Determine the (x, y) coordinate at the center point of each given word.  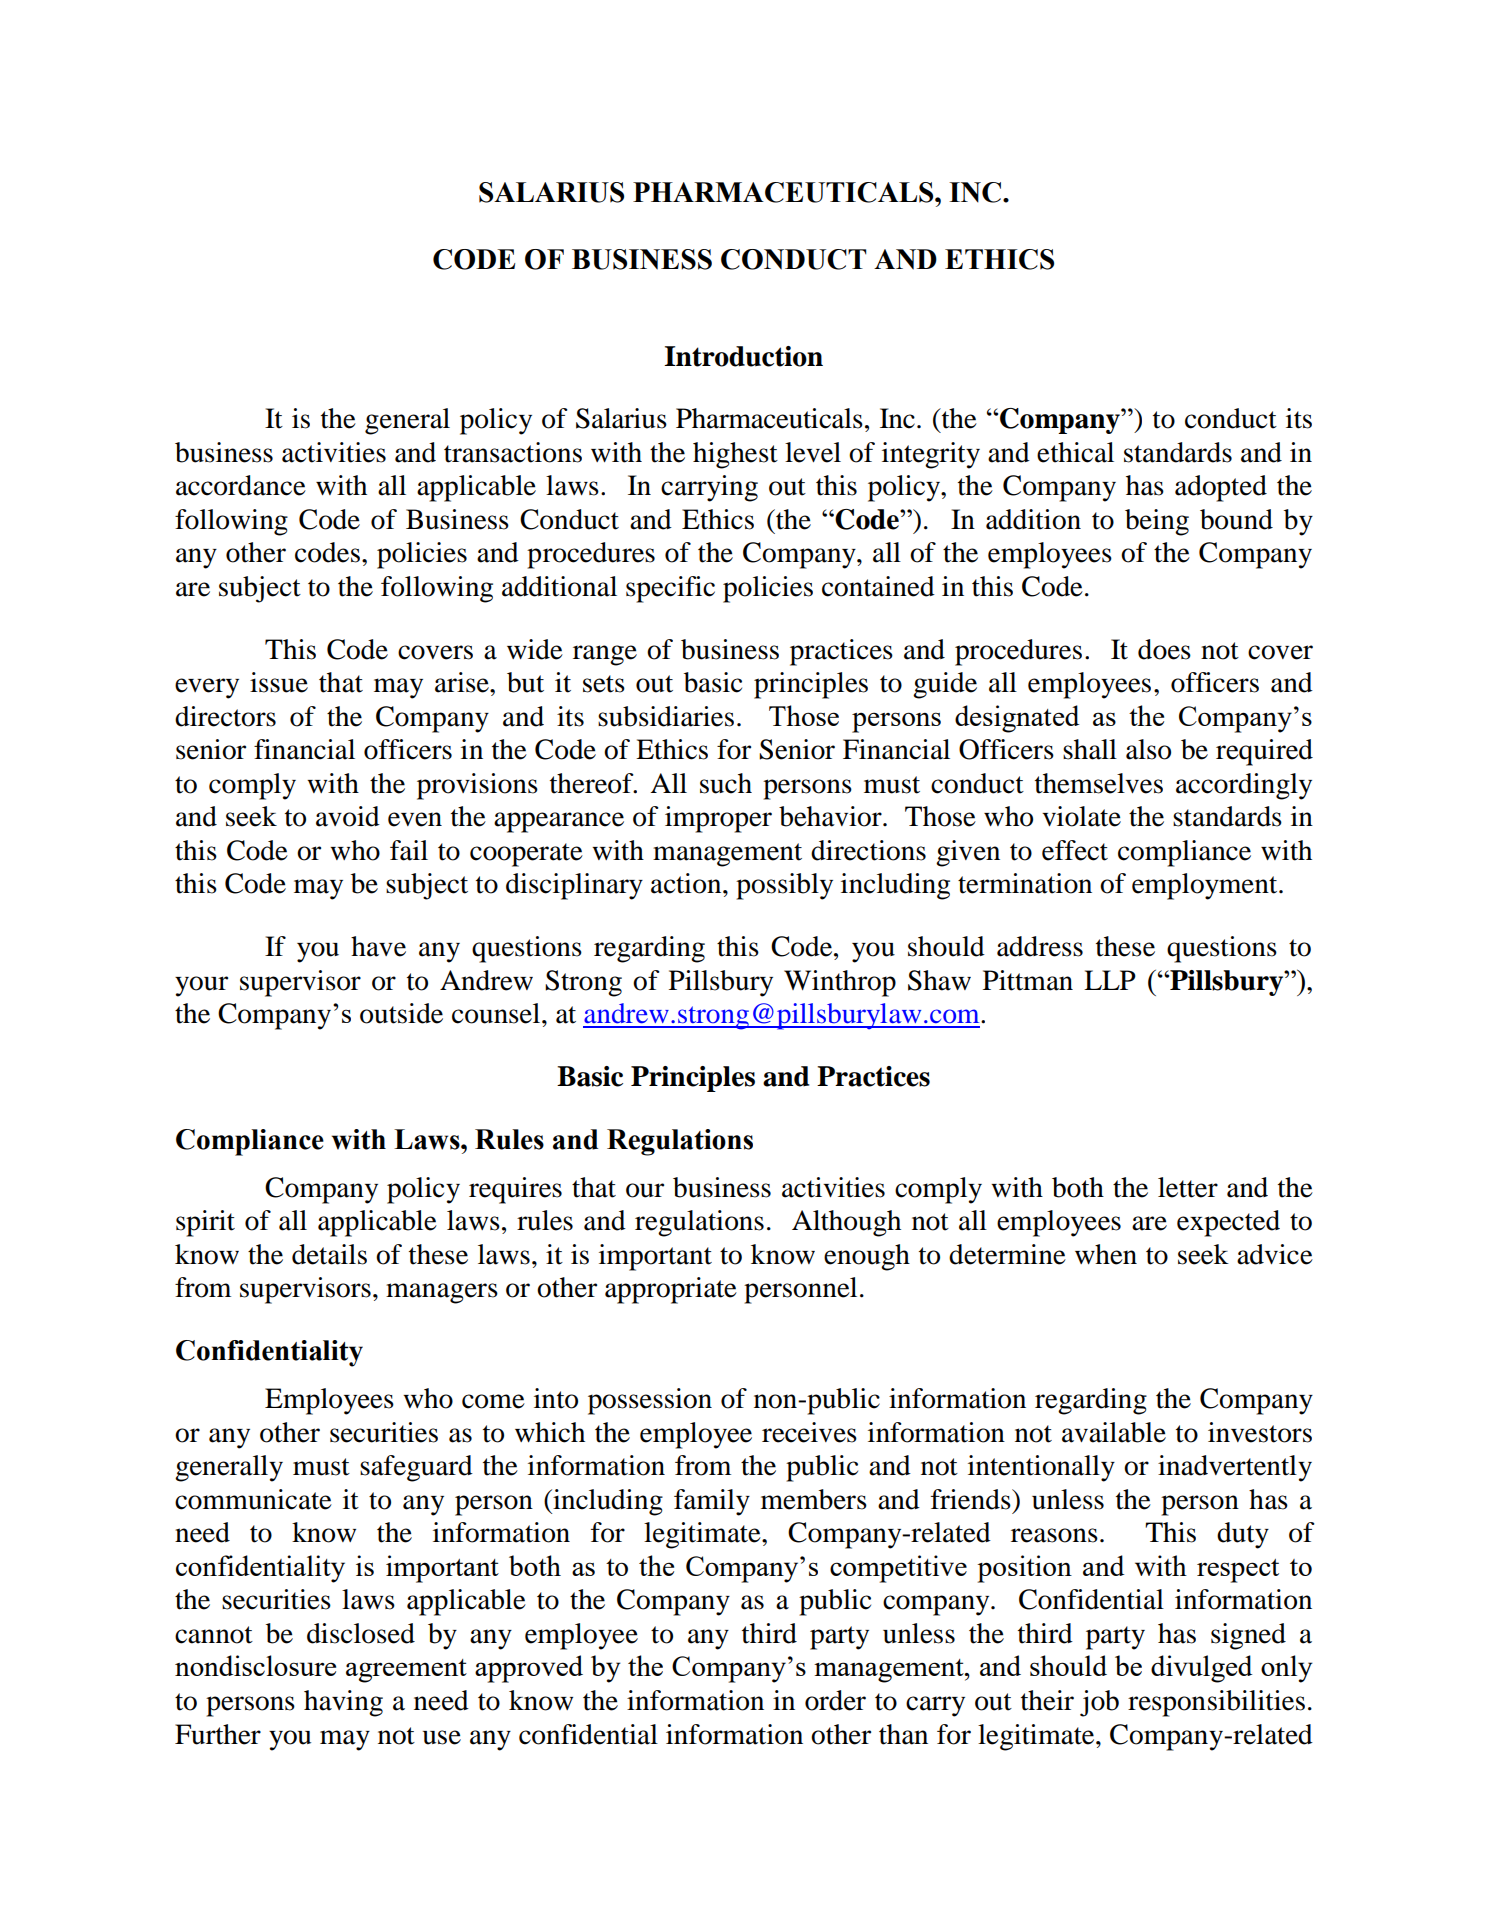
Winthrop (840, 983)
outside (401, 1013)
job (1099, 1703)
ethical (1075, 452)
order (835, 1700)
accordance (241, 485)
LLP (1110, 980)
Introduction (743, 356)
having (343, 1703)
